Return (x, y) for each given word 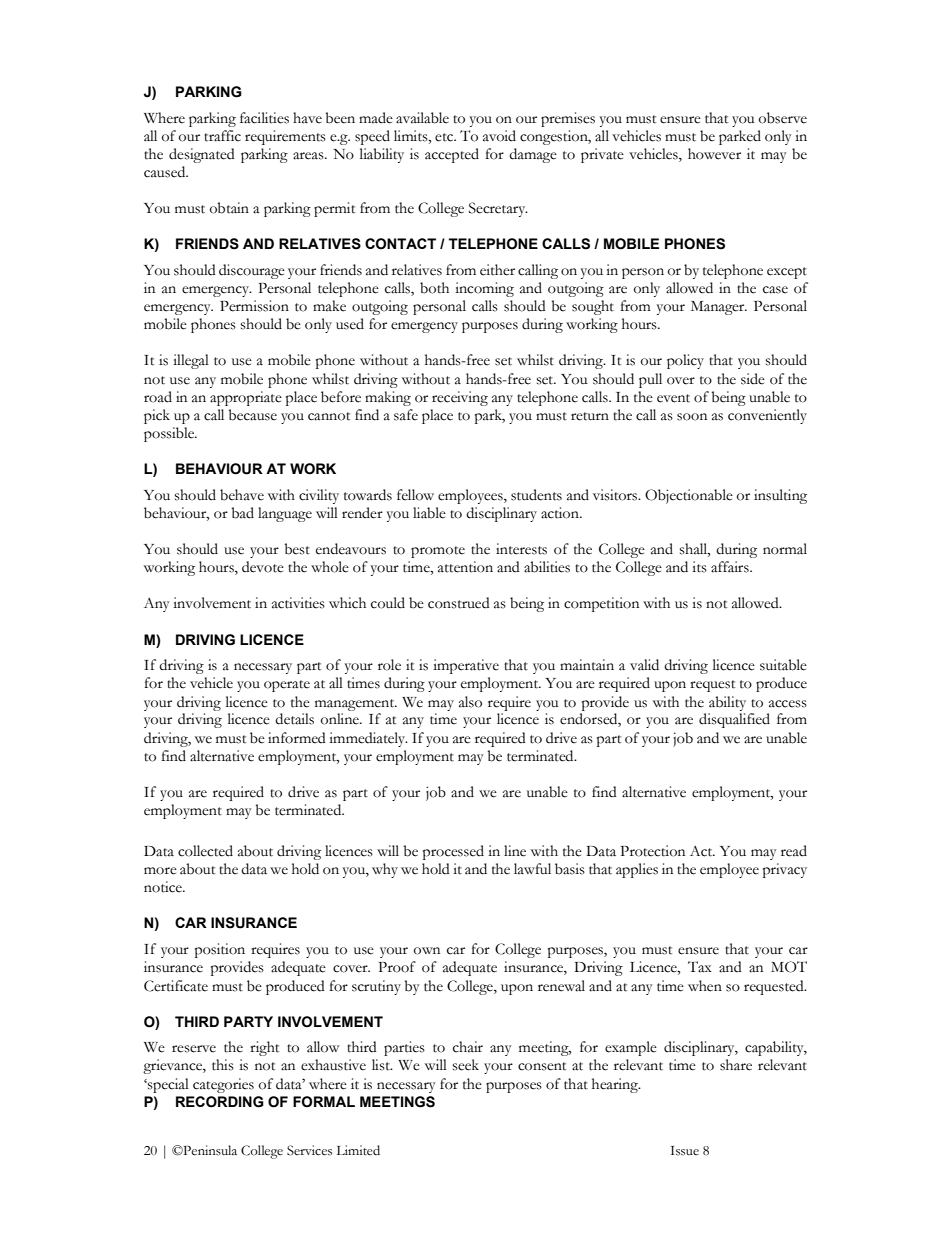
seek (466, 1065)
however (714, 154)
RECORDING (220, 1102)
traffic (222, 136)
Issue (685, 1151)
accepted (452, 155)
